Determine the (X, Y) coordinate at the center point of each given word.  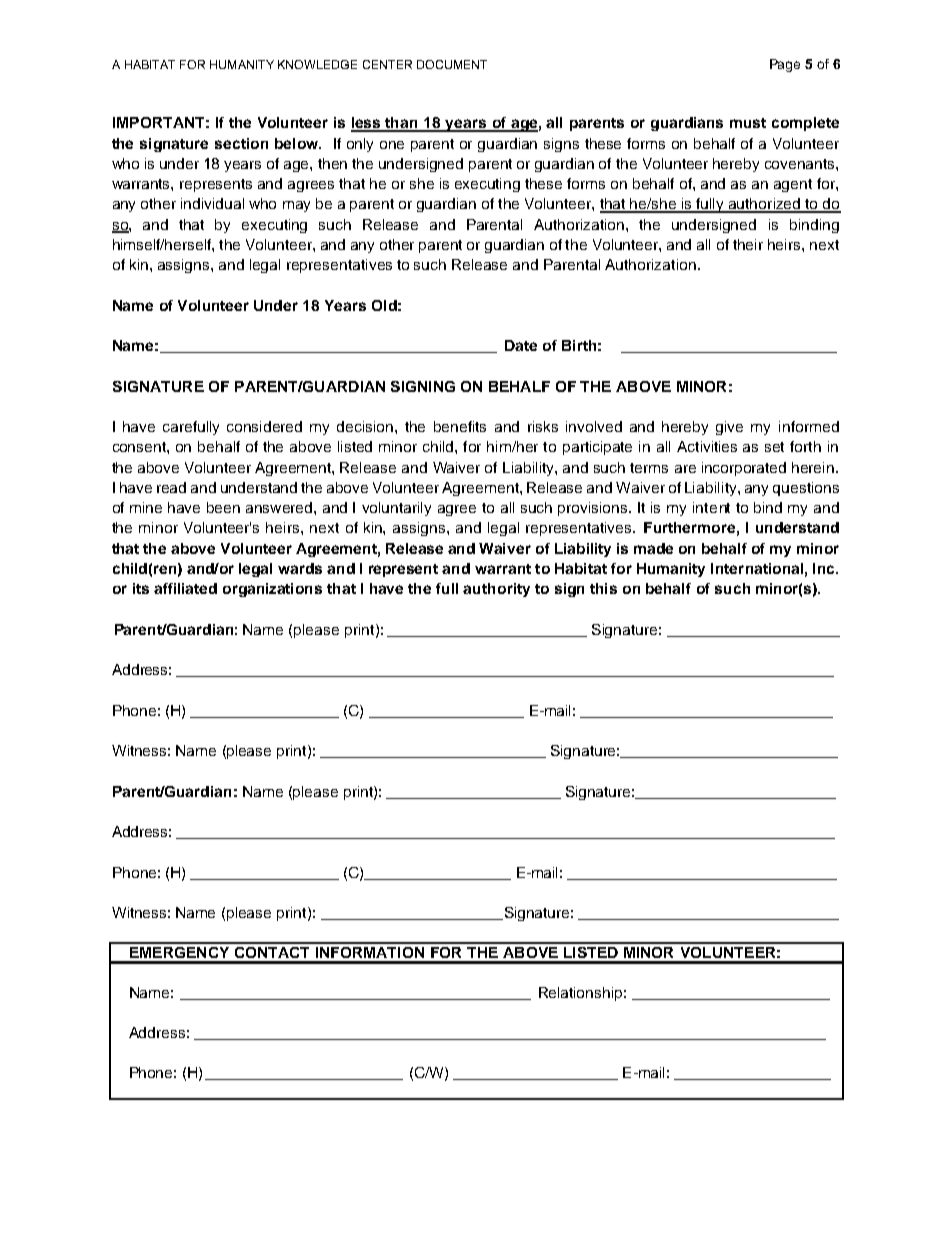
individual (212, 203)
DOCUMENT (452, 64)
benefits (460, 426)
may (296, 206)
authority (496, 590)
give (729, 428)
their (748, 244)
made (653, 548)
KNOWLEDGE (317, 64)
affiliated (185, 588)
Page (785, 65)
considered (264, 426)
